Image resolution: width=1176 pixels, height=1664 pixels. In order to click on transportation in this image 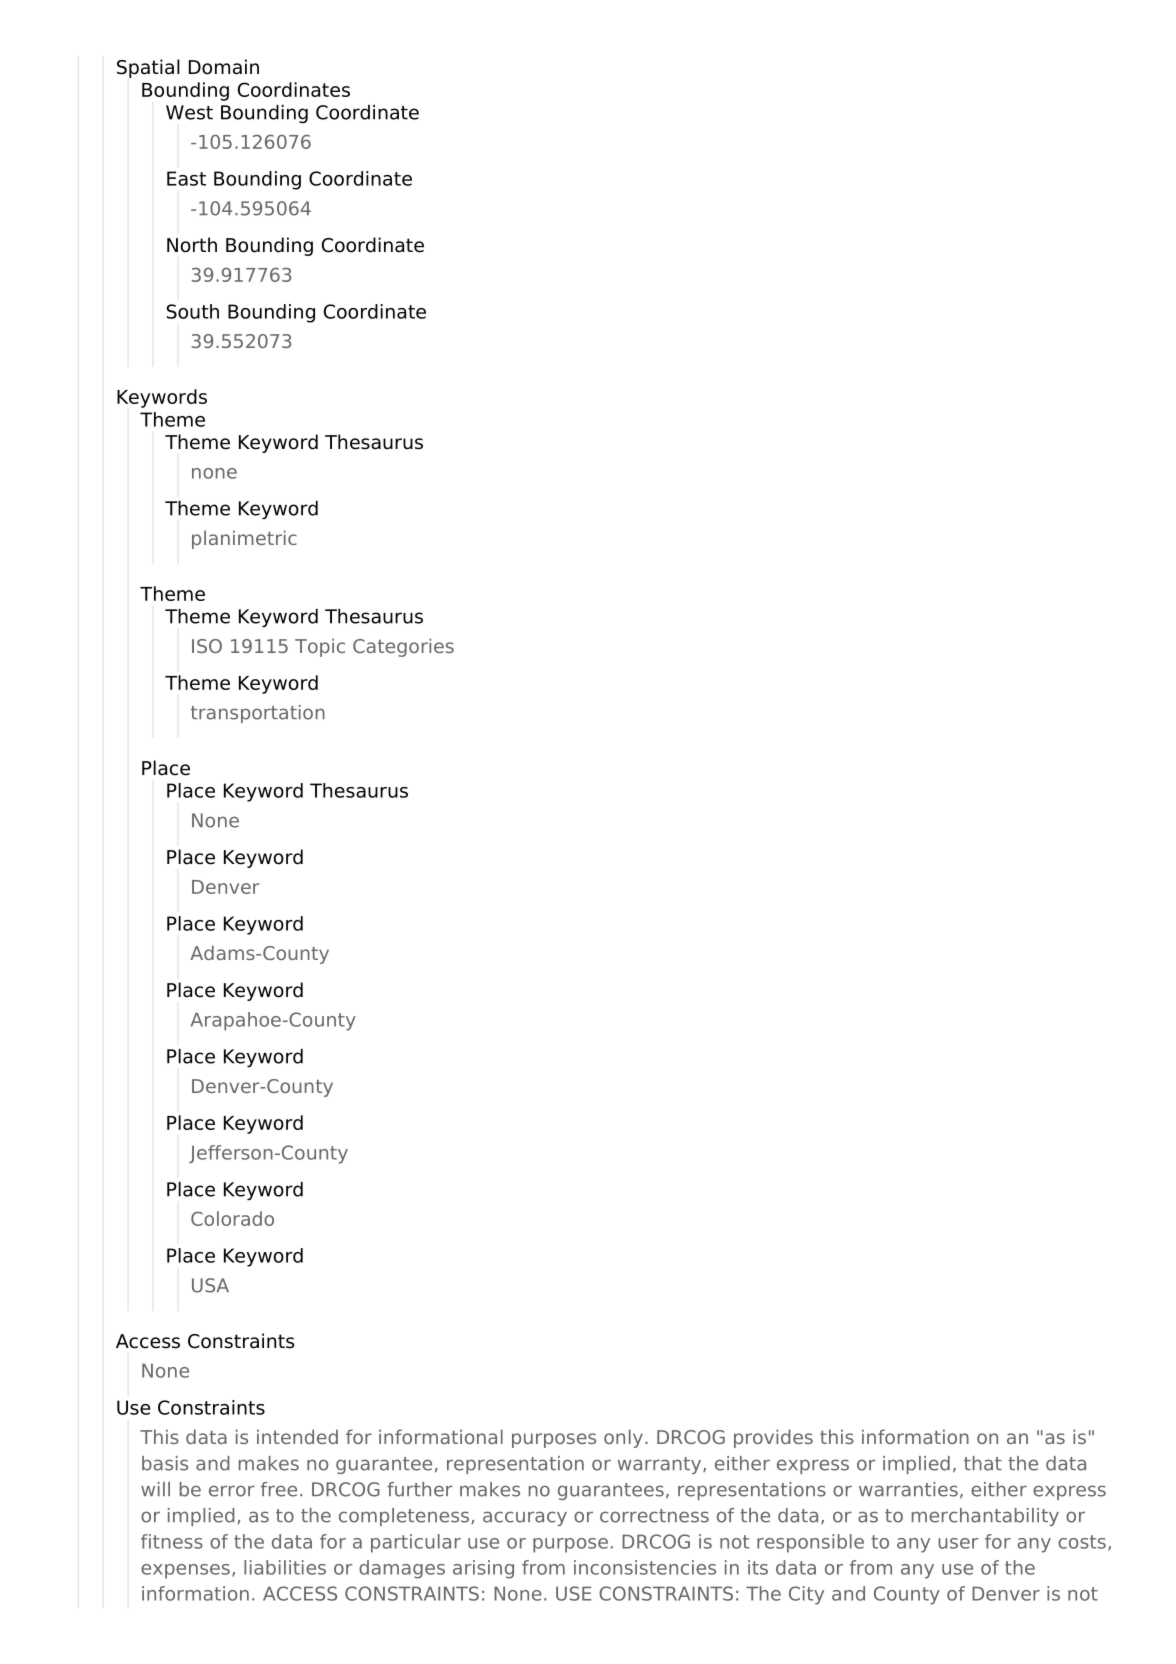, I will do `click(258, 714)`.
